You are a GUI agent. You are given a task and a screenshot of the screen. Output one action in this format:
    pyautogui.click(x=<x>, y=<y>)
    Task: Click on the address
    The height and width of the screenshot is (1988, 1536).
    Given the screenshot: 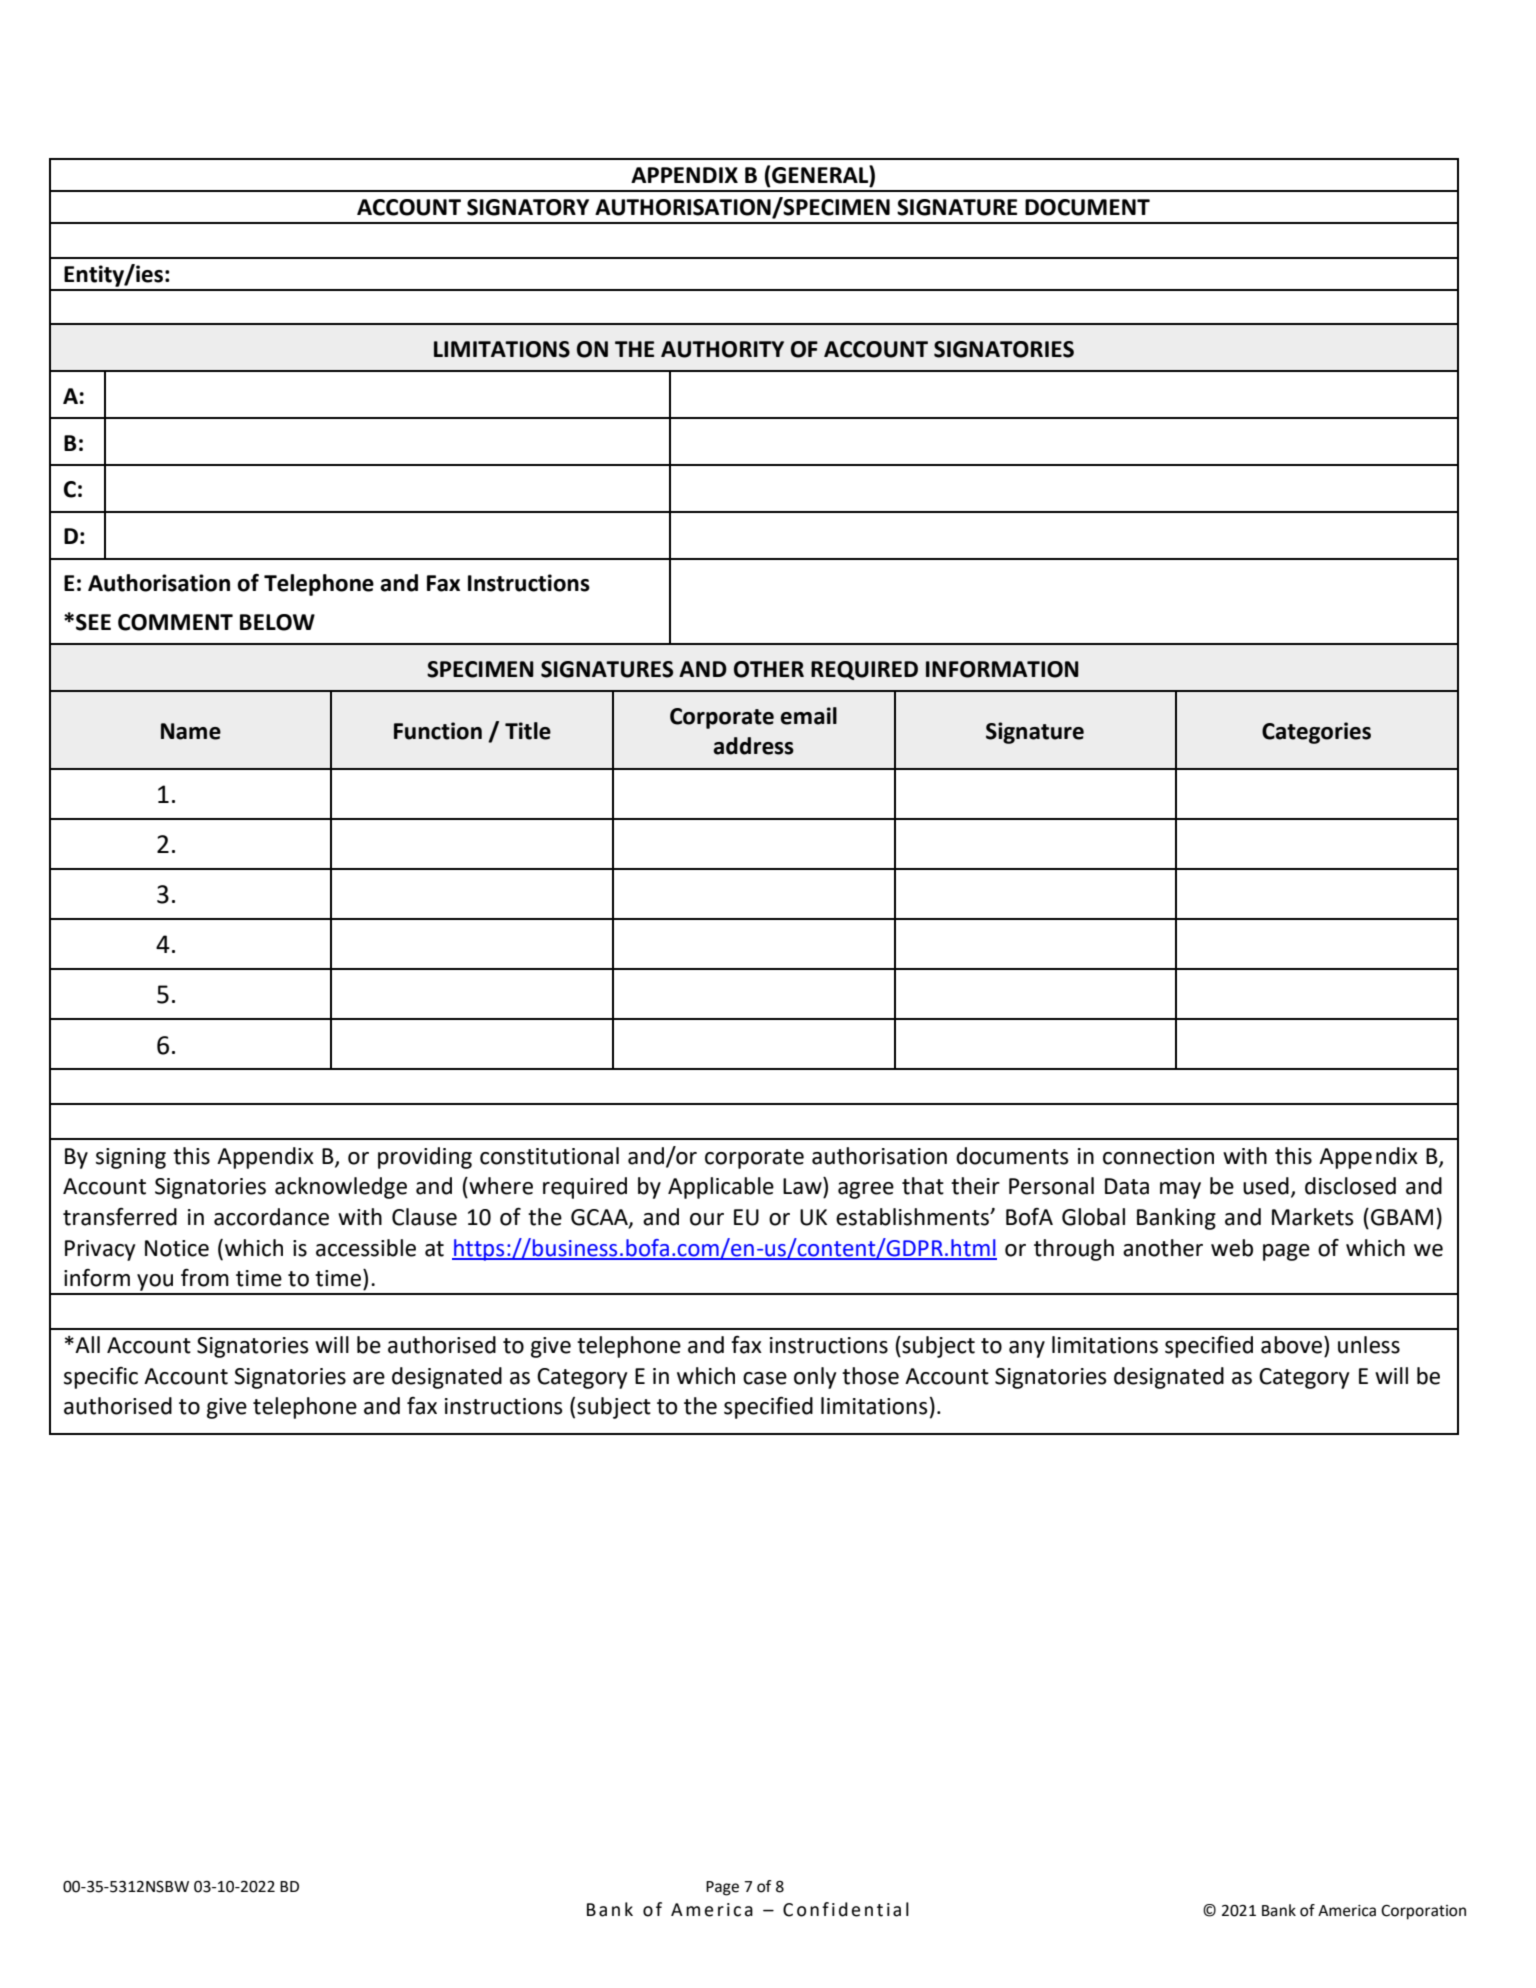 What is the action you would take?
    pyautogui.click(x=753, y=746)
